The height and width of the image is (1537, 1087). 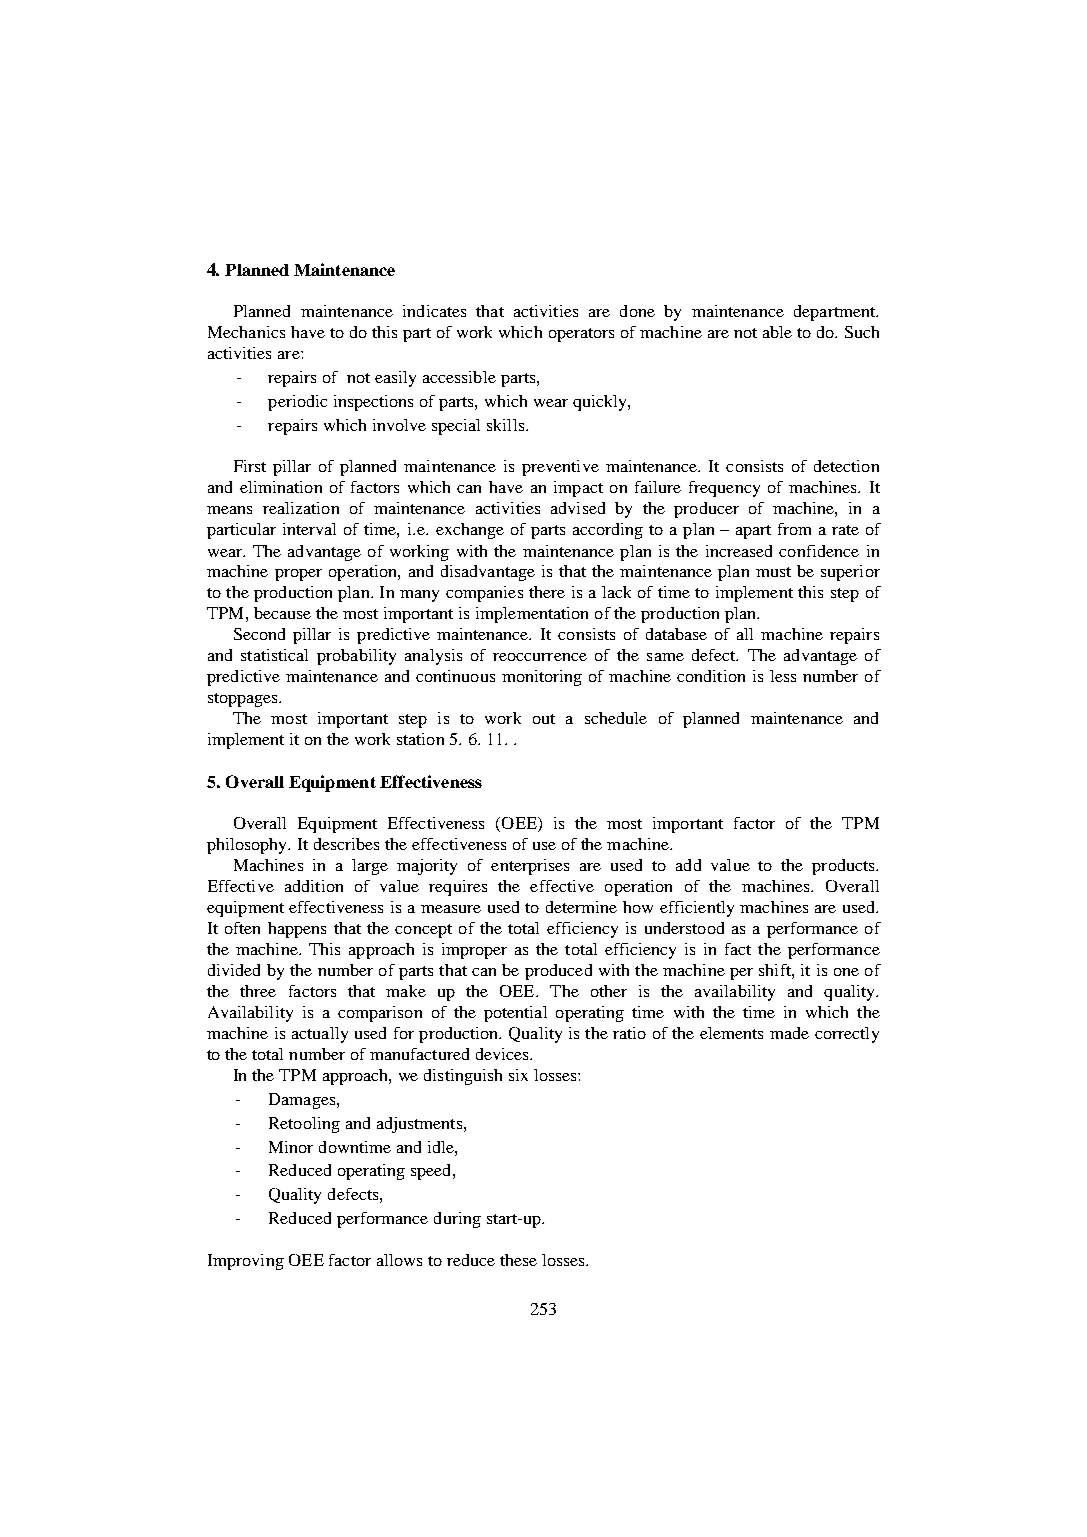 What do you see at coordinates (789, 1033) in the image?
I see `made` at bounding box center [789, 1033].
